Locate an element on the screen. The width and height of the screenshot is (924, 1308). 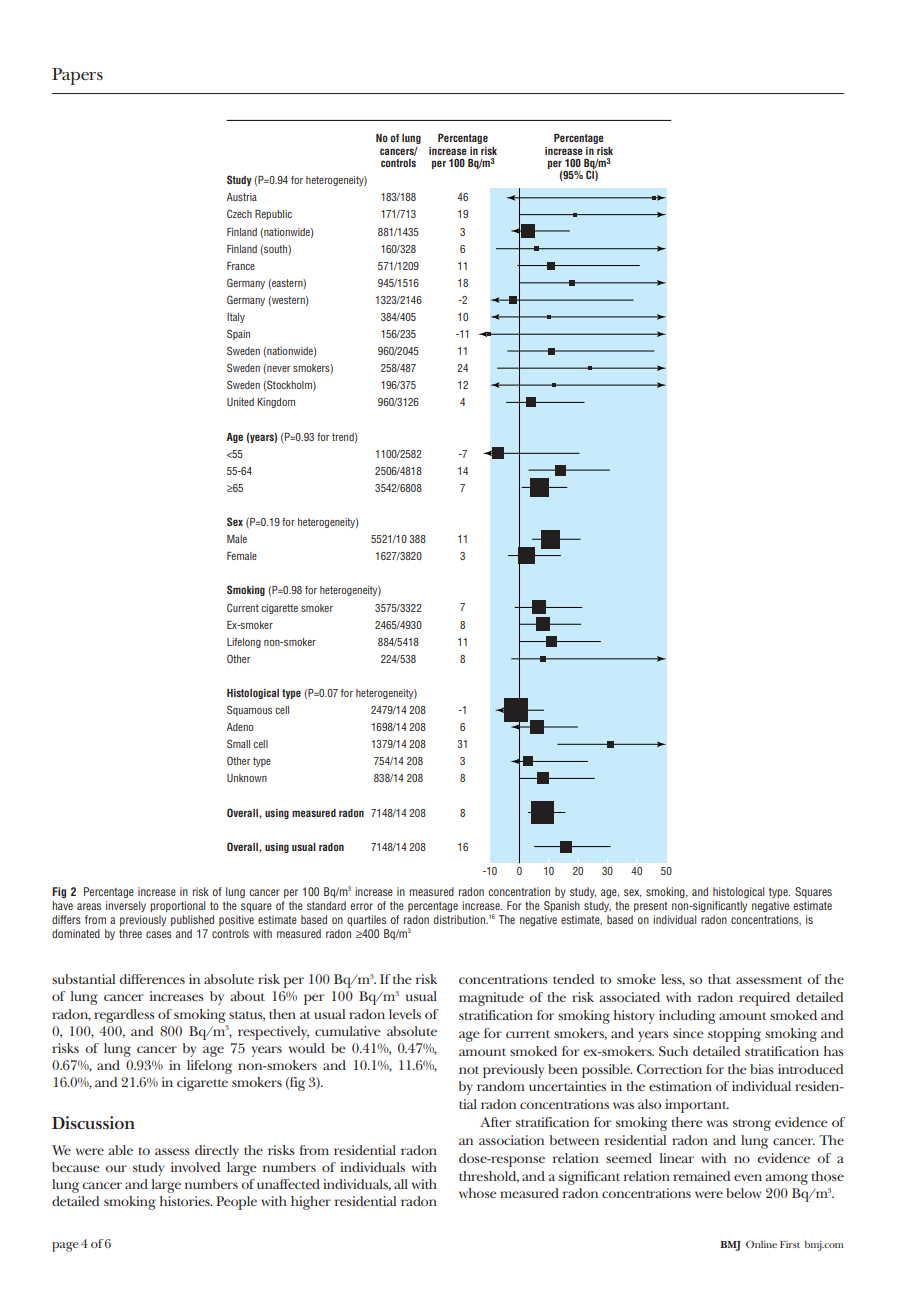
whose is located at coordinates (478, 1193).
